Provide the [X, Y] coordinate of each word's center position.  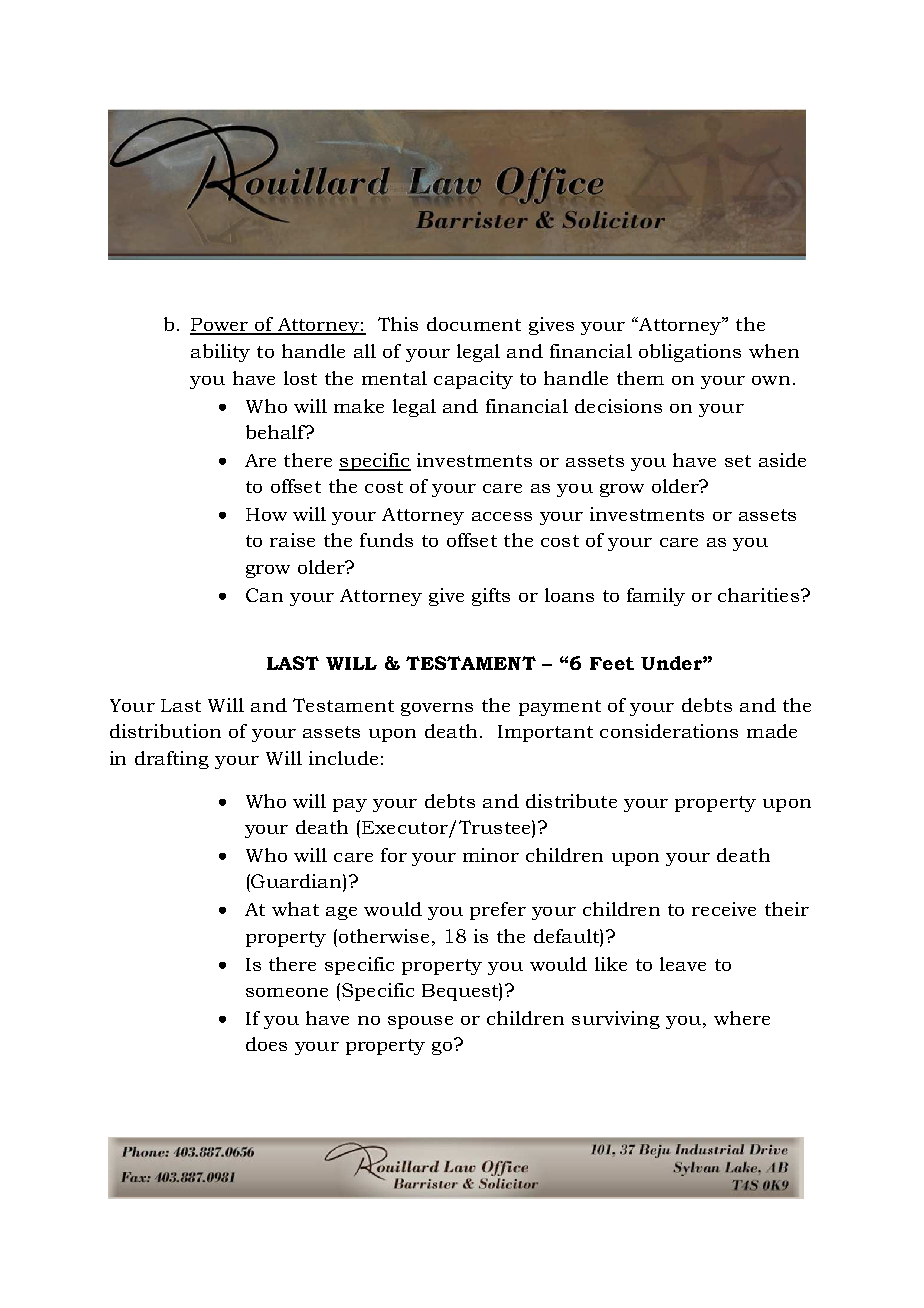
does [266, 1044]
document [474, 324]
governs [437, 709]
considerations [669, 731]
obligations [690, 353]
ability [220, 353]
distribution [165, 731]
